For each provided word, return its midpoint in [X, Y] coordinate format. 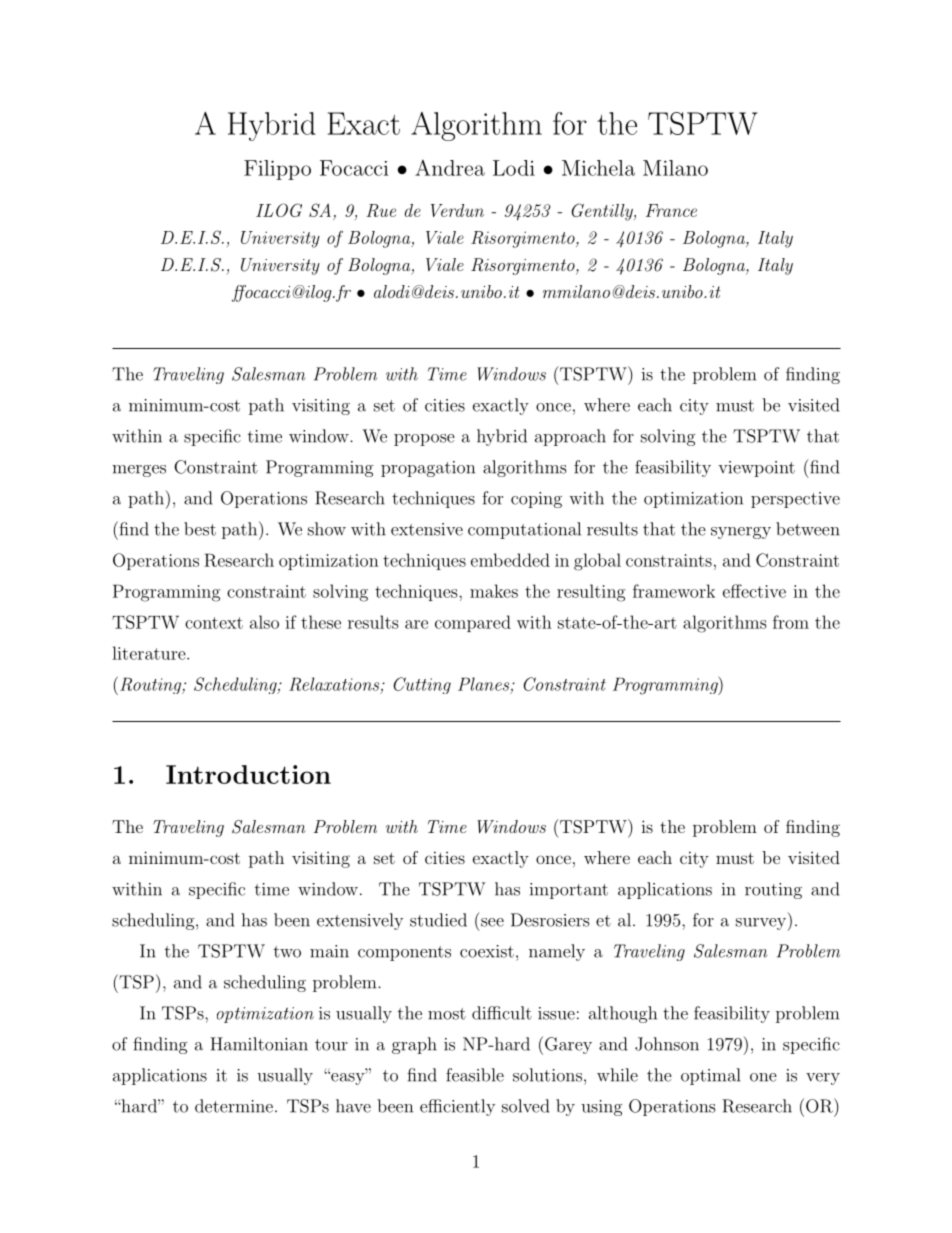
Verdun [457, 210]
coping [536, 500]
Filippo [277, 170]
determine [234, 1106]
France [671, 210]
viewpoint [756, 469]
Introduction [248, 774]
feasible [475, 1075]
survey [762, 924]
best [200, 529]
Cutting [422, 685]
